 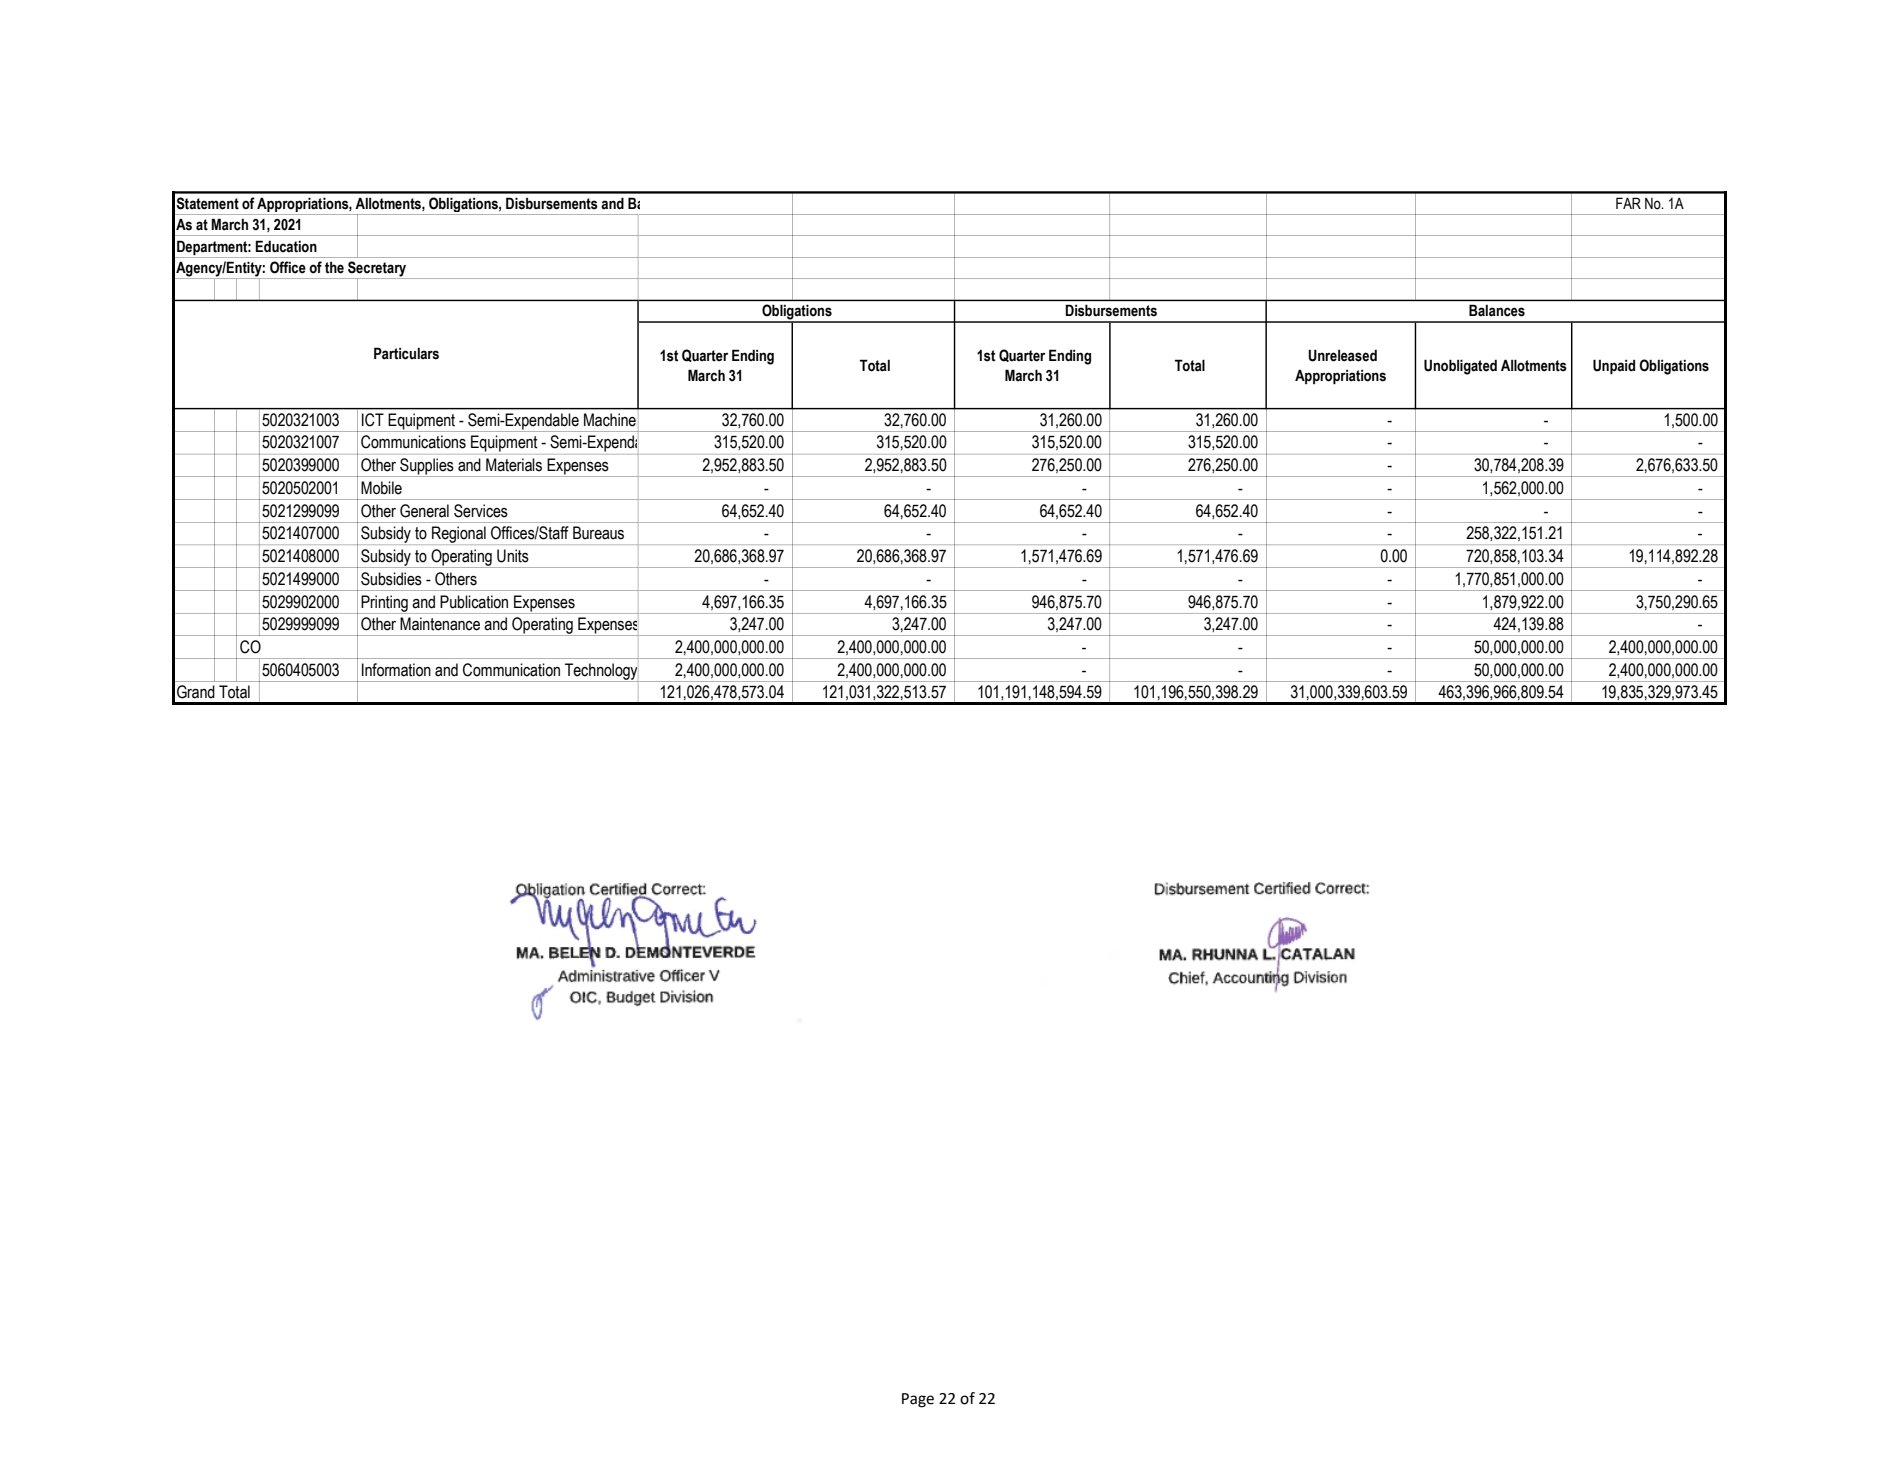 What do you see at coordinates (1628, 203) in the image?
I see `FAR` at bounding box center [1628, 203].
